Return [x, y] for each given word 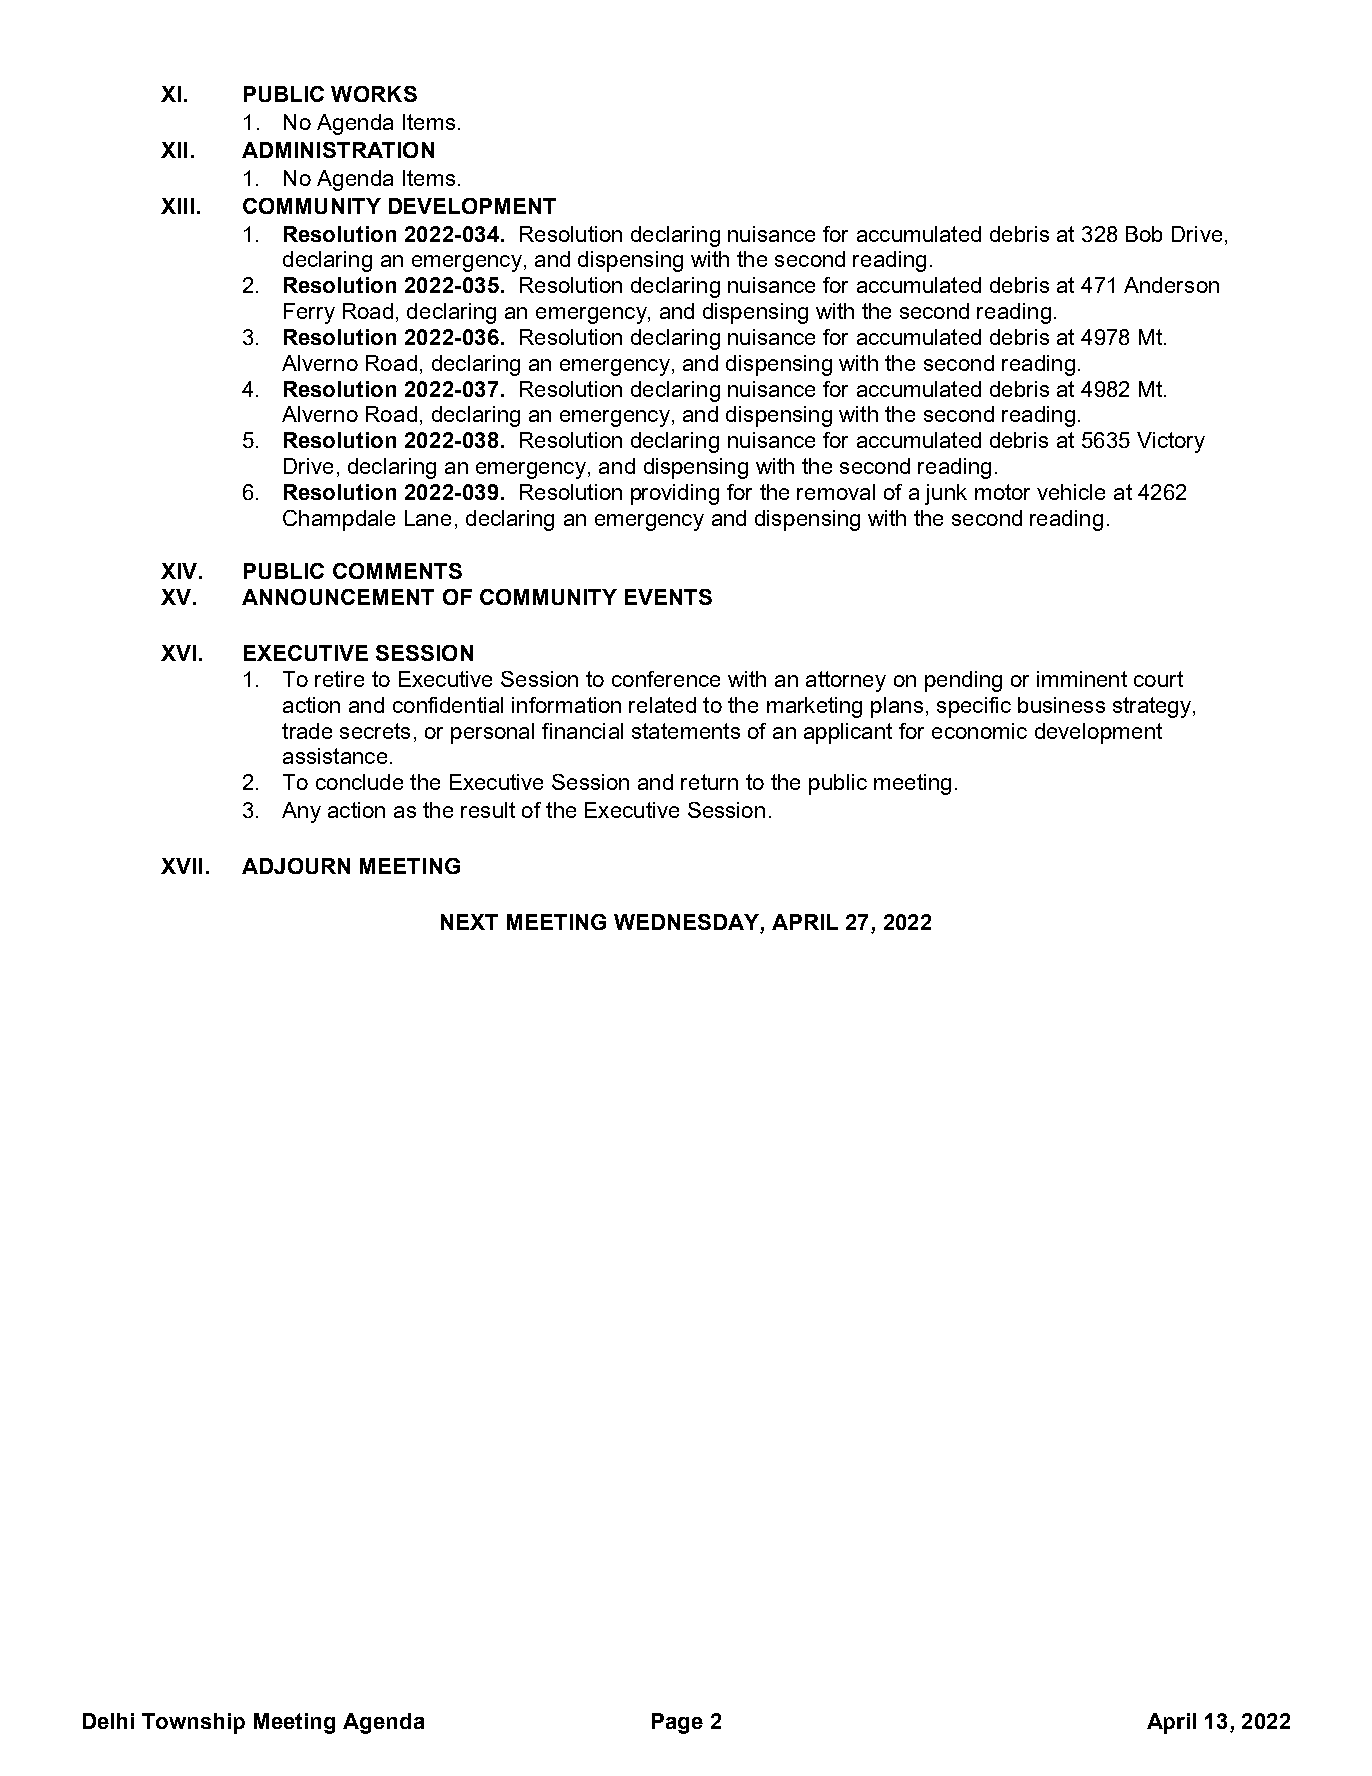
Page [677, 1723]
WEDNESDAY [687, 923]
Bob [1144, 234]
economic [979, 731]
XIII [177, 206]
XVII [181, 866]
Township [193, 1723]
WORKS [374, 94]
